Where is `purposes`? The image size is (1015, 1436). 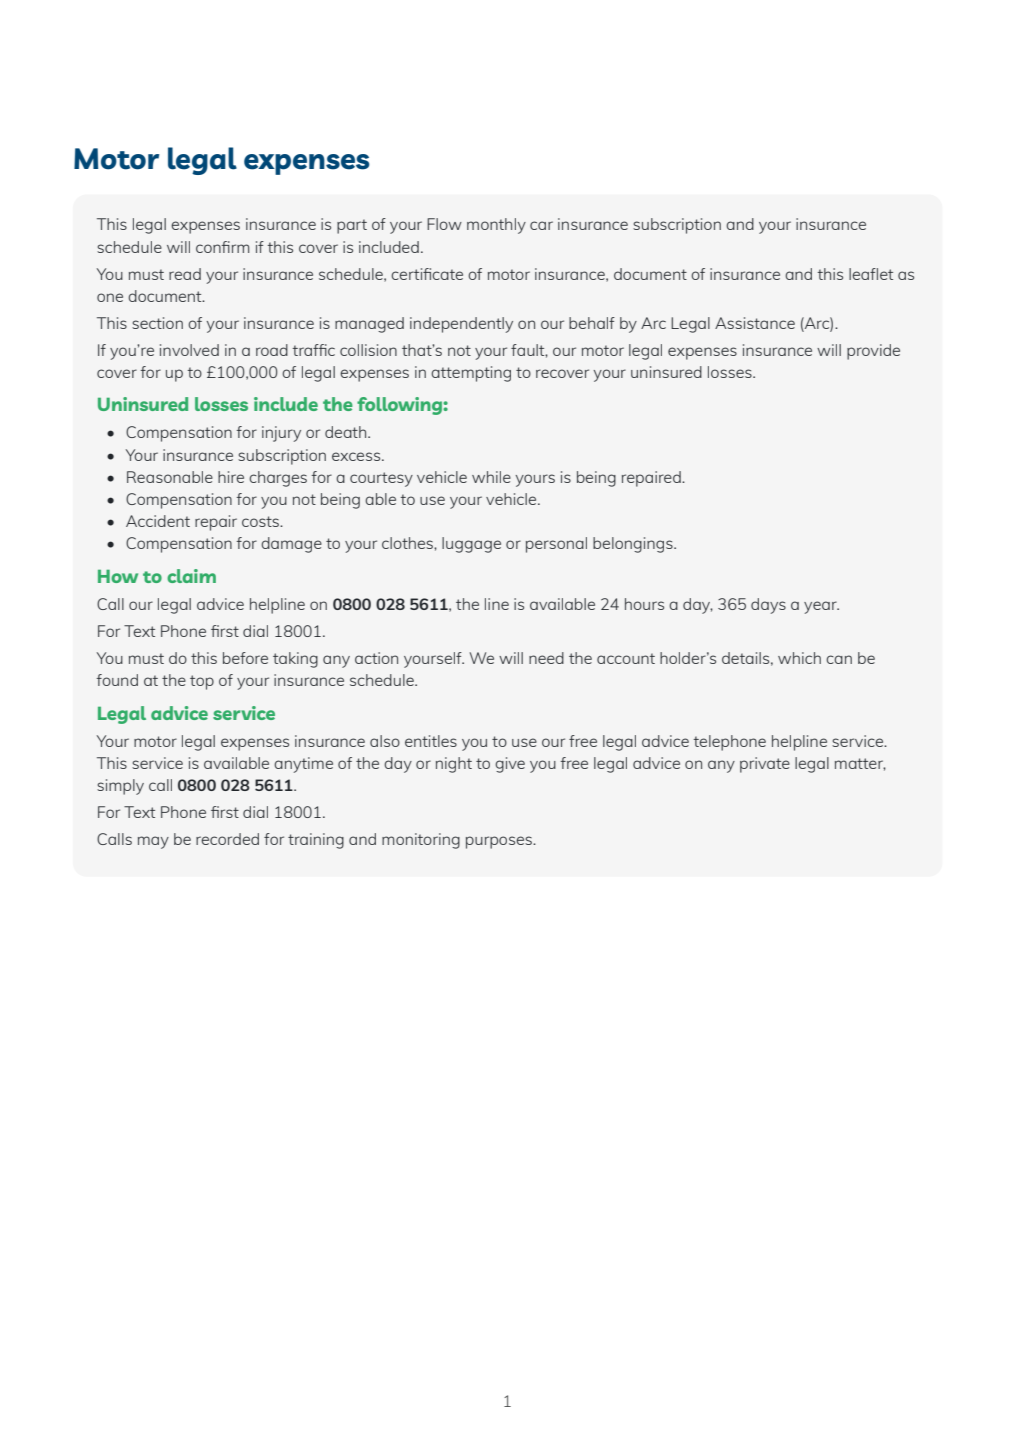 purposes is located at coordinates (500, 842).
